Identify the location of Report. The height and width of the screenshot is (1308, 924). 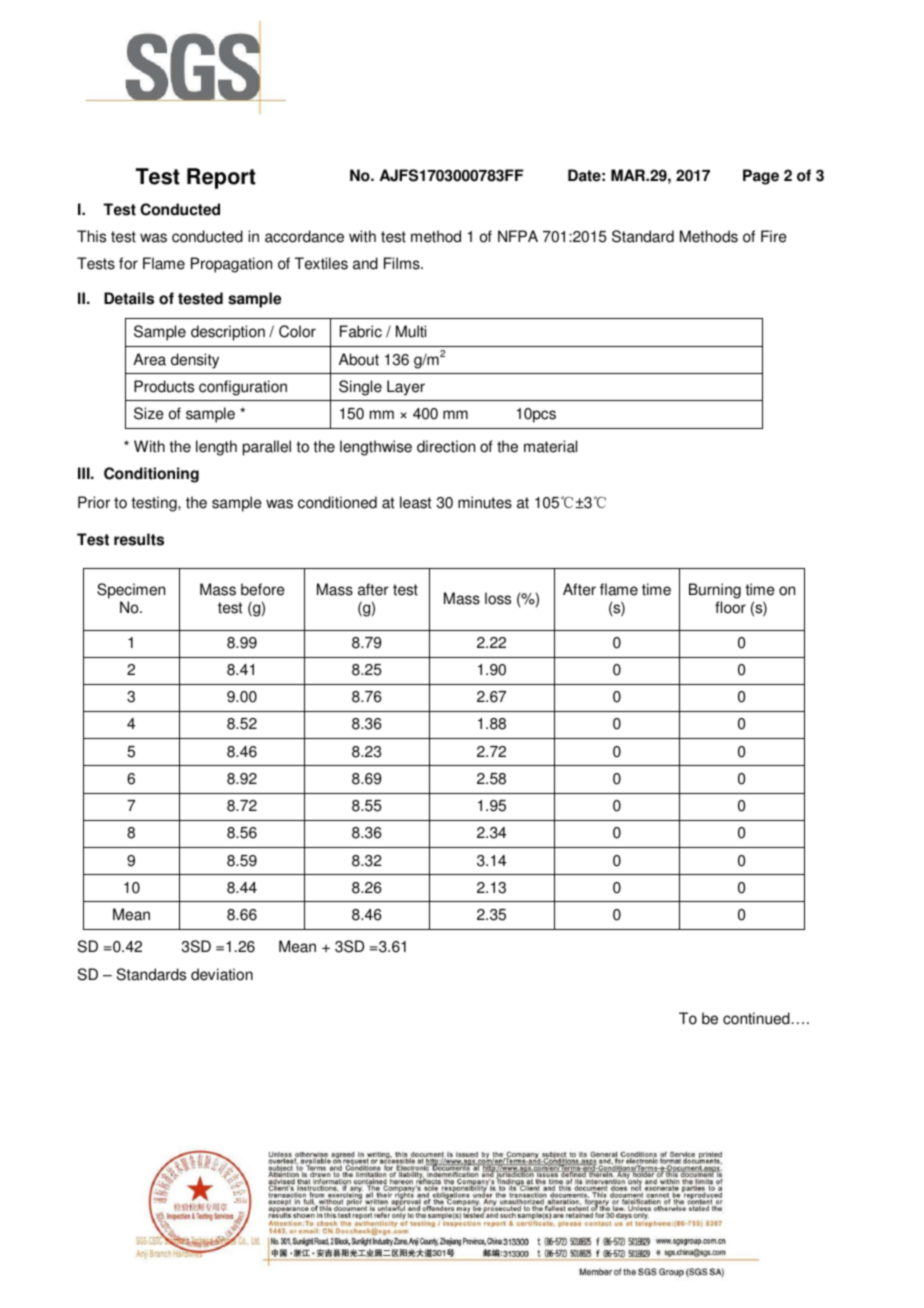
(221, 178).
